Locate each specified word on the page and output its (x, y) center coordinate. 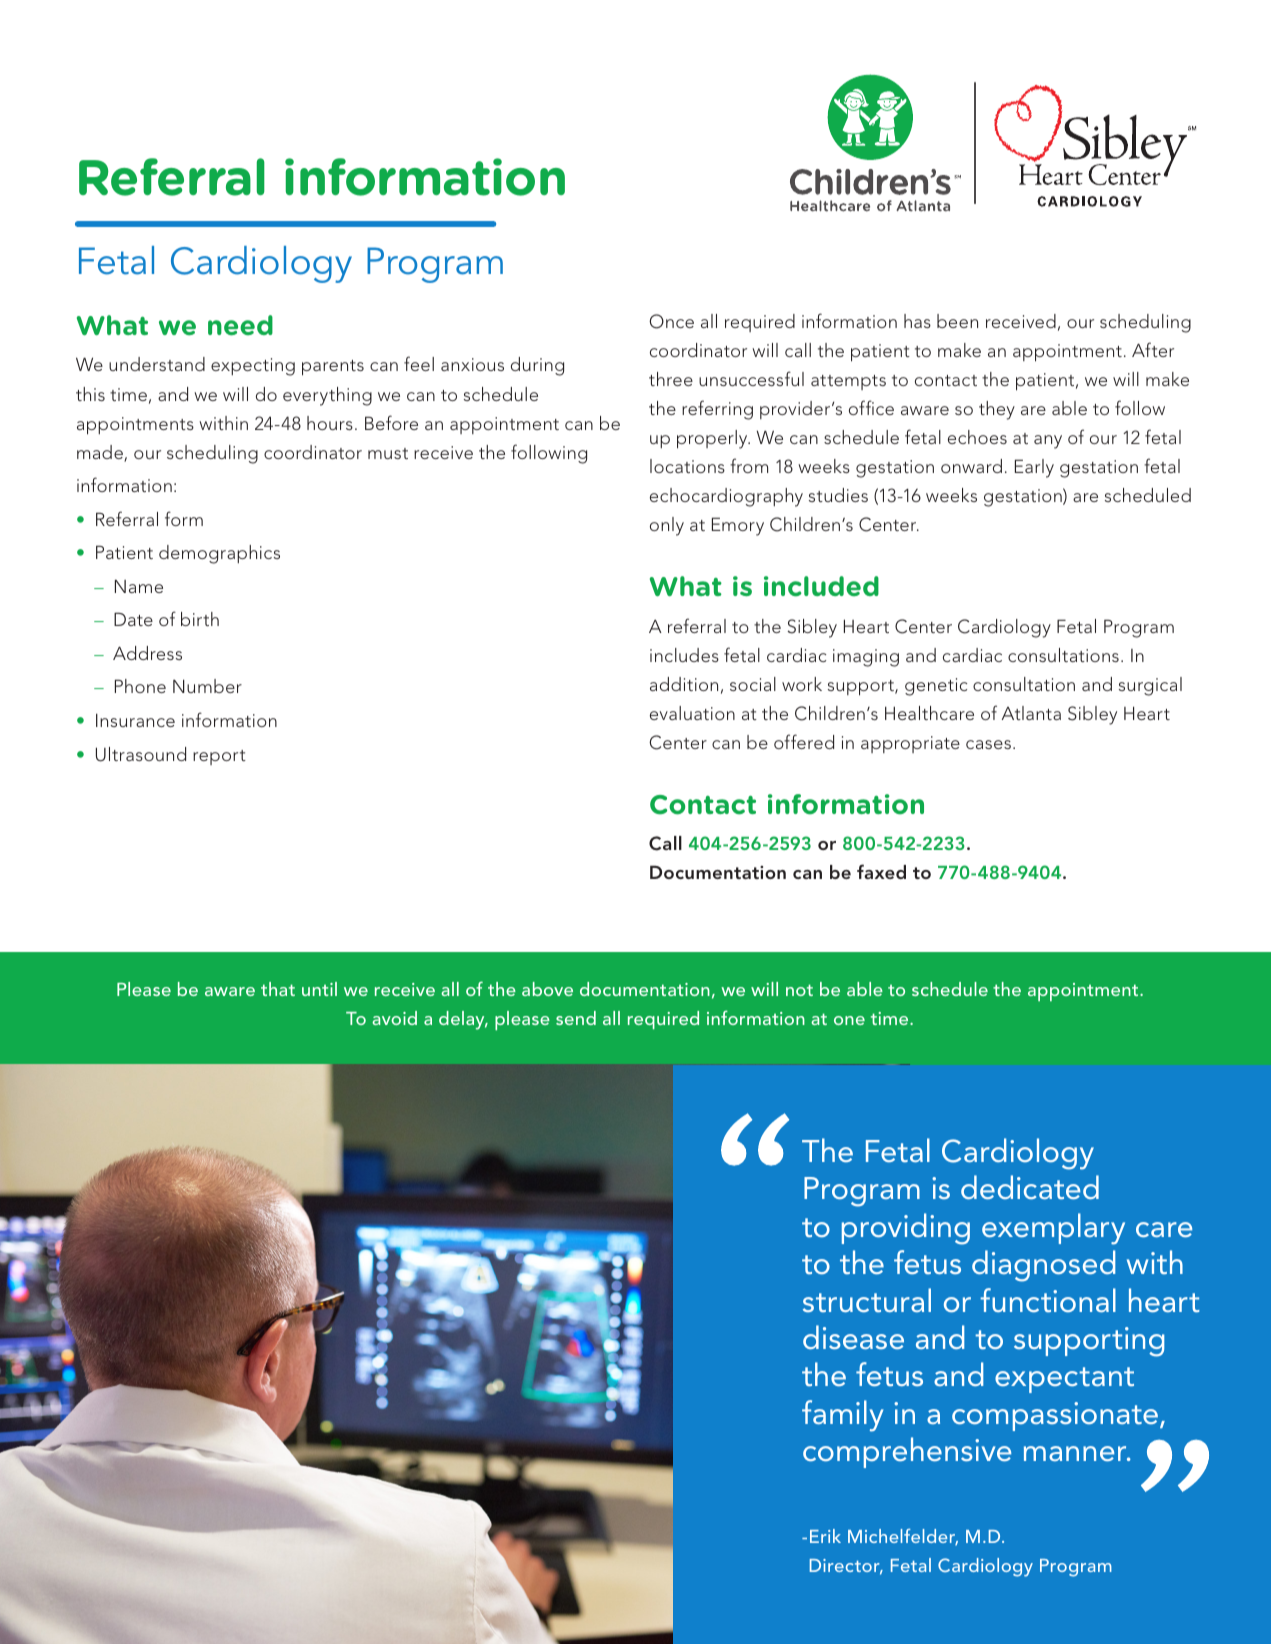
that (278, 989)
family (842, 1416)
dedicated (1030, 1187)
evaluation (692, 713)
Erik (825, 1536)
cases (990, 744)
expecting (253, 367)
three (671, 379)
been (957, 321)
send (576, 1018)
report (219, 757)
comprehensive (907, 1452)
